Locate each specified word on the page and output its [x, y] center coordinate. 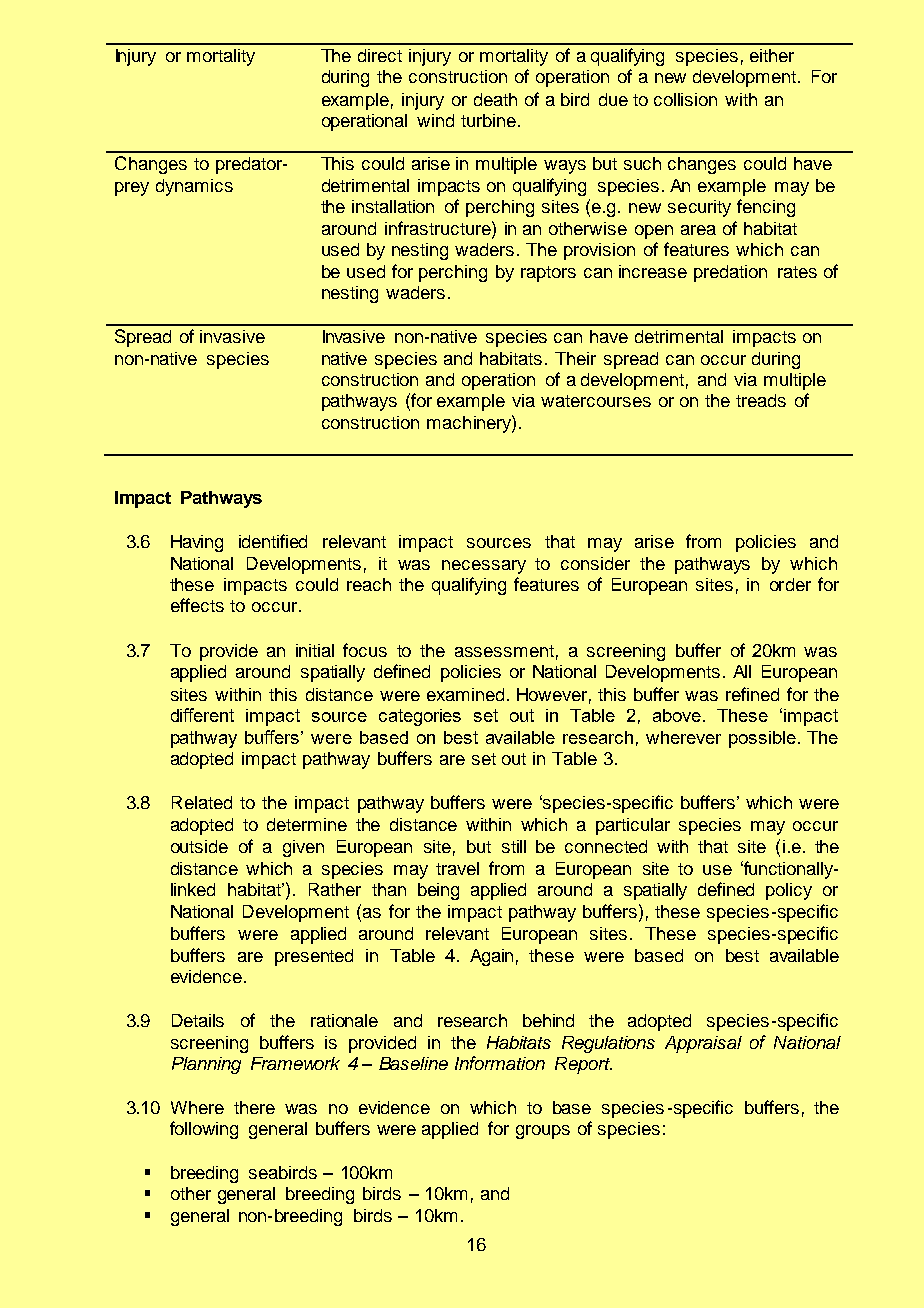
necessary [484, 567]
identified [273, 541]
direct [380, 55]
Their [575, 358]
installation [393, 206]
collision [685, 99]
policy [789, 891]
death [495, 99]
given [303, 848]
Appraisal [703, 1044]
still [514, 846]
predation [730, 273]
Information [500, 1063]
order [790, 584]
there [254, 1107]
